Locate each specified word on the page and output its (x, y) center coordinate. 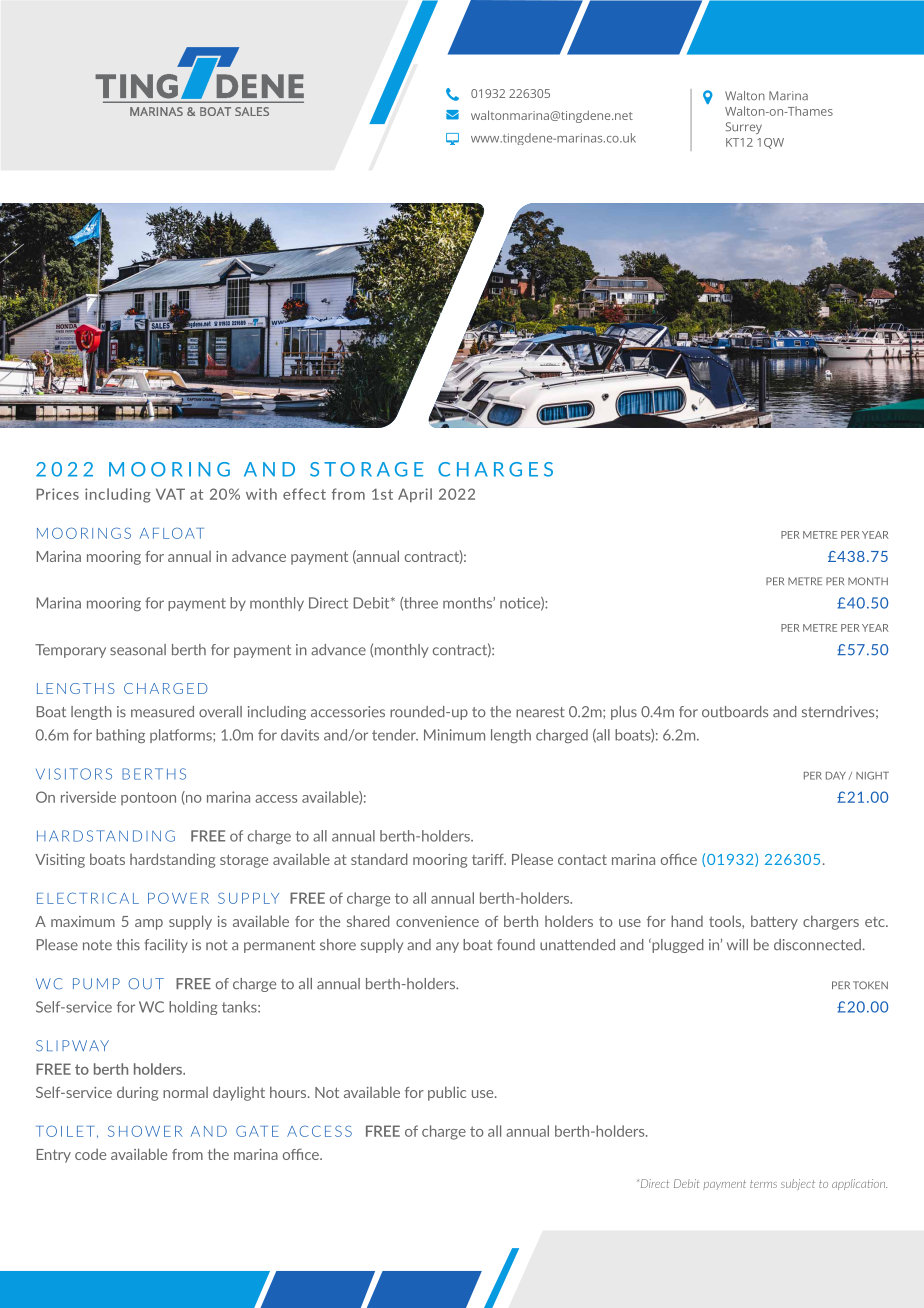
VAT (170, 494)
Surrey (743, 128)
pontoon (148, 798)
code (90, 1154)
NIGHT (872, 775)
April (415, 495)
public (447, 1093)
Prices (57, 494)
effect (304, 494)
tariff (489, 859)
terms (763, 1184)
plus (624, 713)
